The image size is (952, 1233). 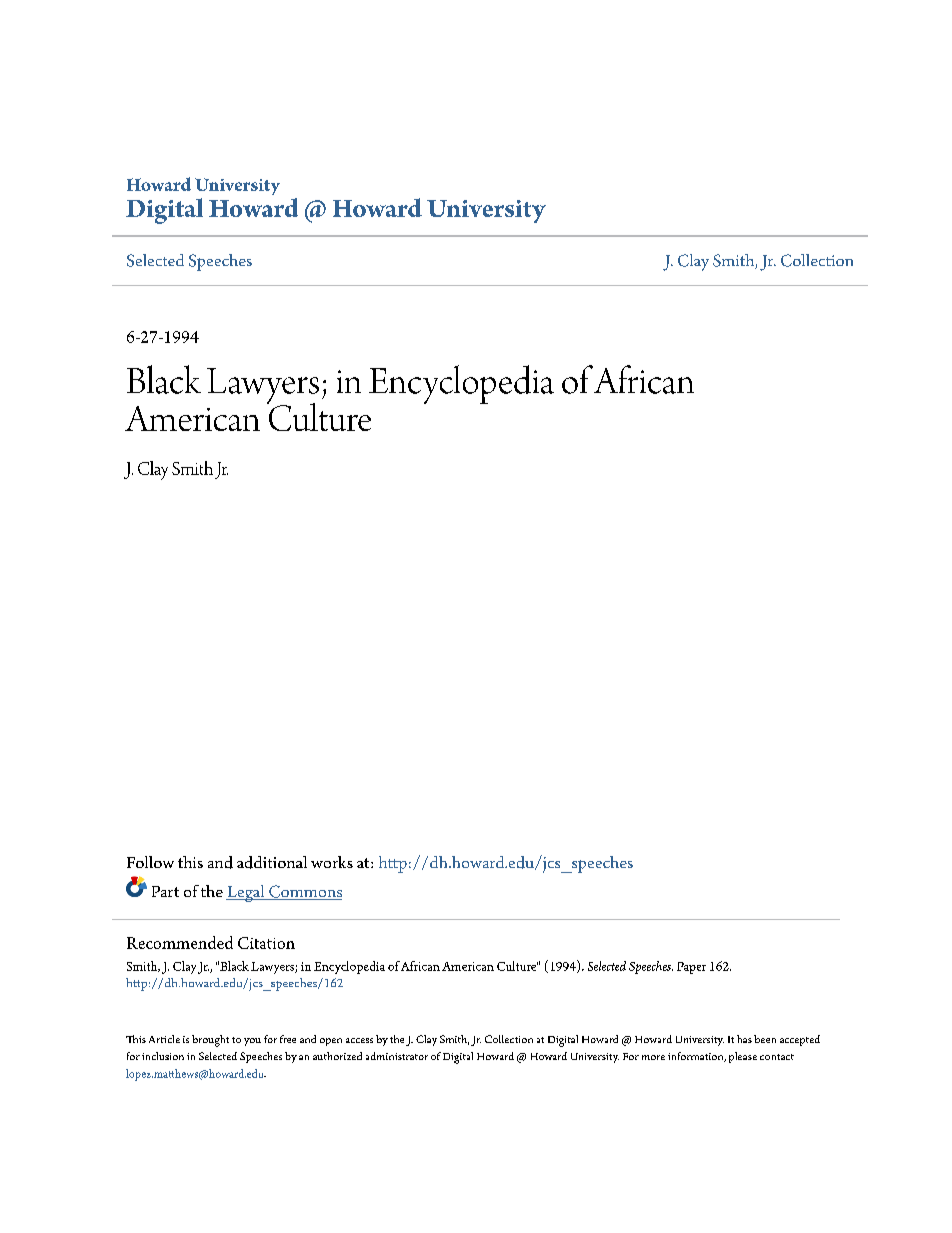 I want to click on has, so click(x=744, y=1039).
